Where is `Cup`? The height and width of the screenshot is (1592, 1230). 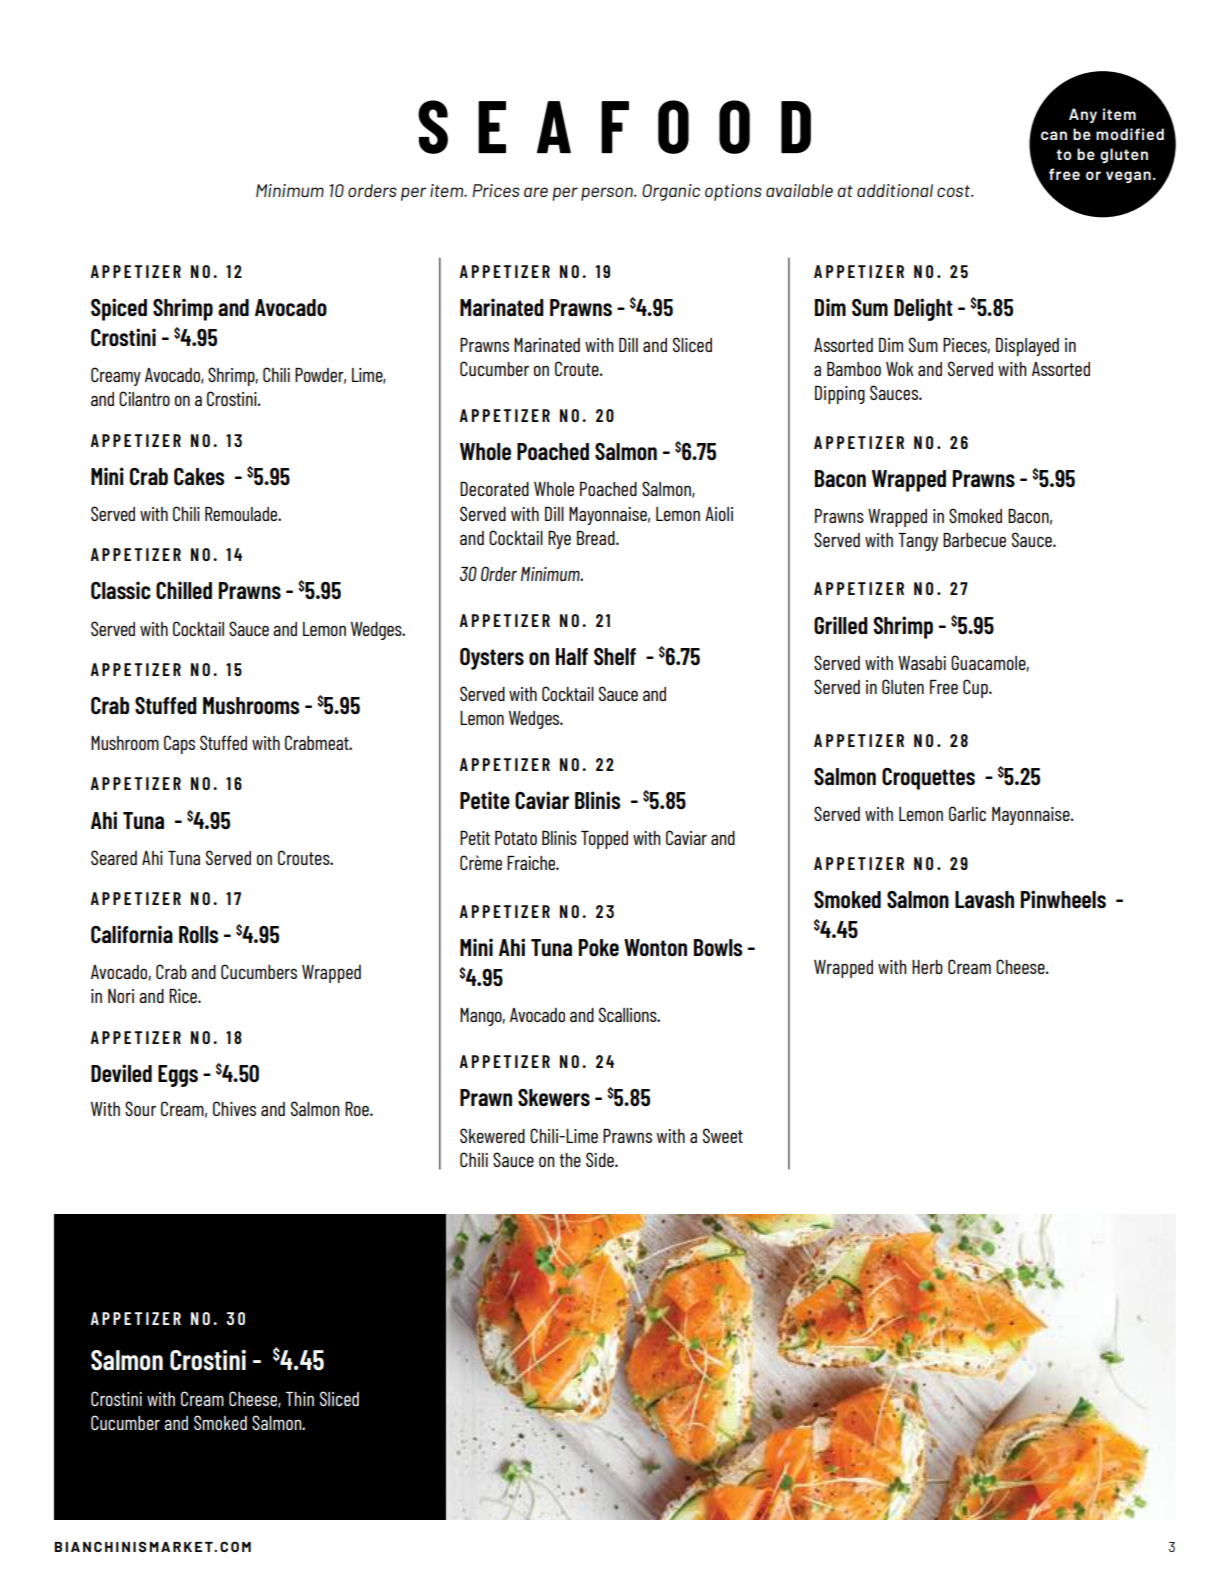
Cup is located at coordinates (976, 688).
